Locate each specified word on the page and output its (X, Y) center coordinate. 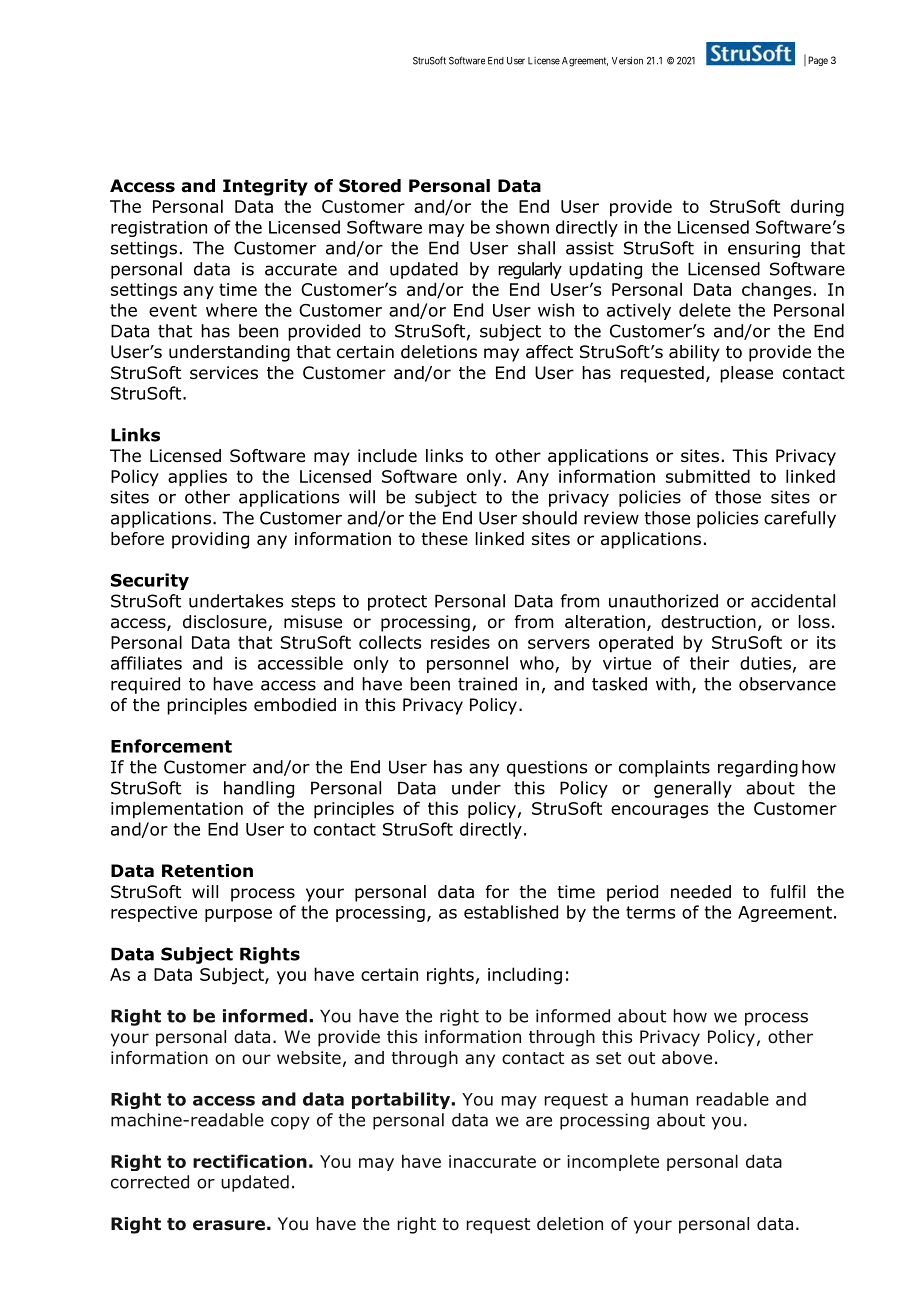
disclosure (226, 623)
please (746, 374)
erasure (229, 1225)
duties (765, 663)
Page (818, 61)
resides (460, 642)
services (224, 372)
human (659, 1099)
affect (549, 352)
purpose (238, 915)
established (511, 912)
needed (701, 892)
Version (627, 61)
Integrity (265, 187)
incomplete (613, 1162)
